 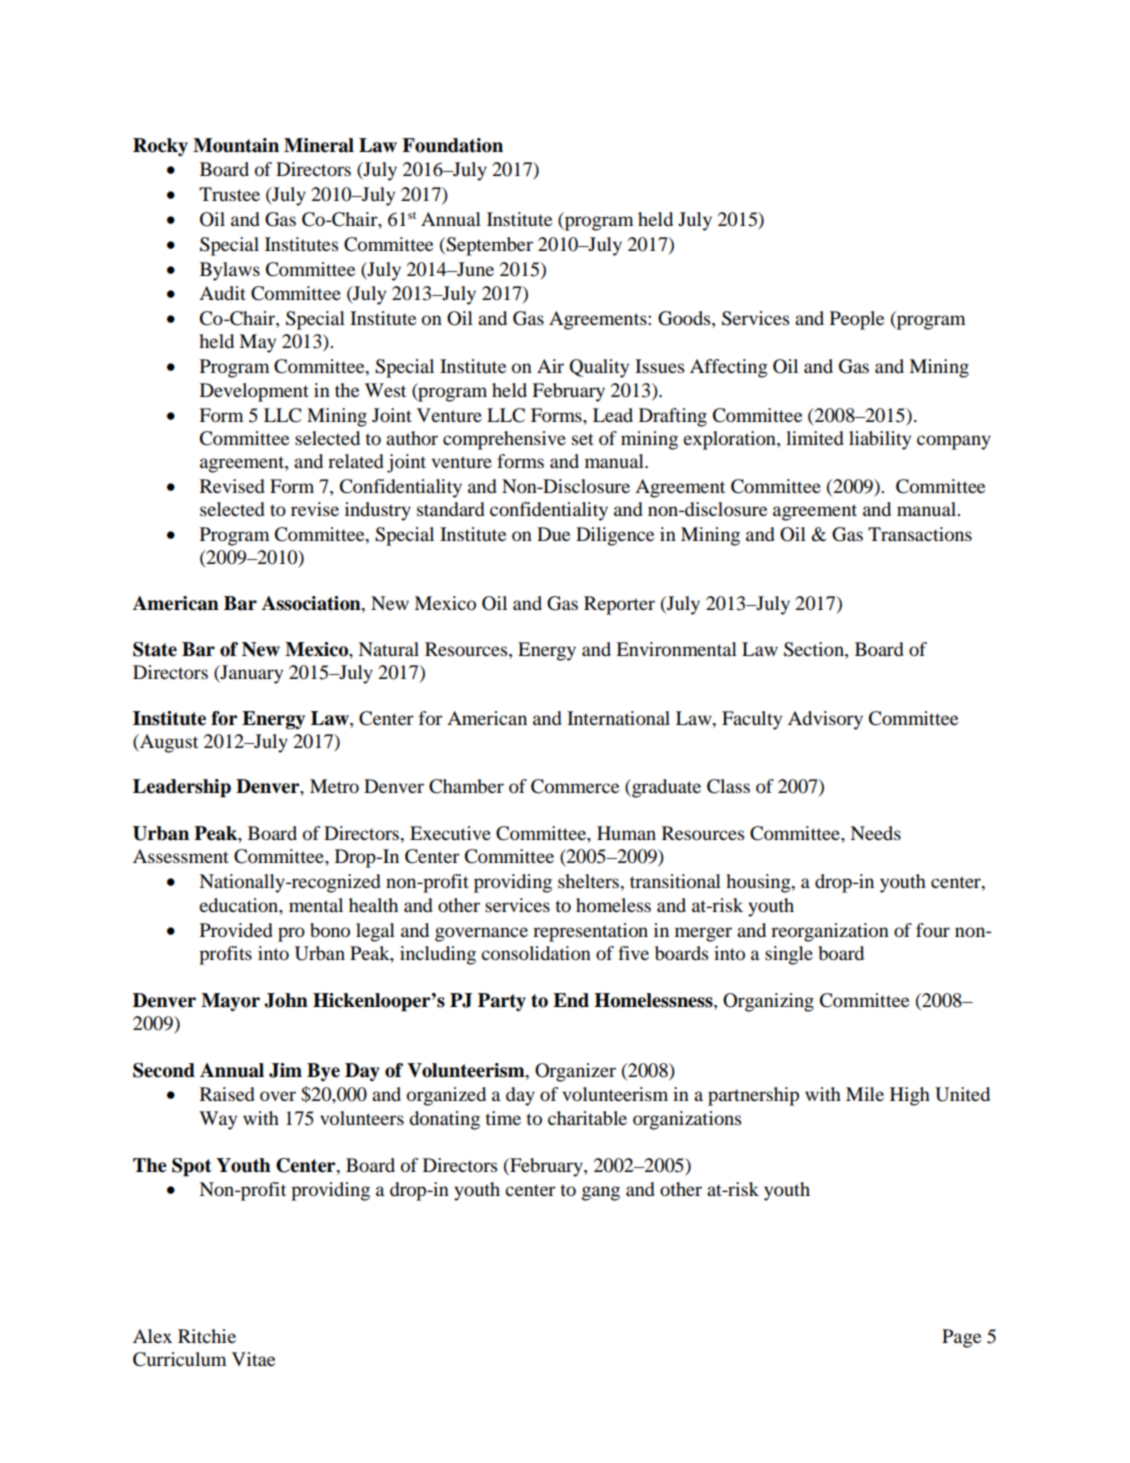 What do you see at coordinates (168, 743) in the screenshot?
I see `August` at bounding box center [168, 743].
